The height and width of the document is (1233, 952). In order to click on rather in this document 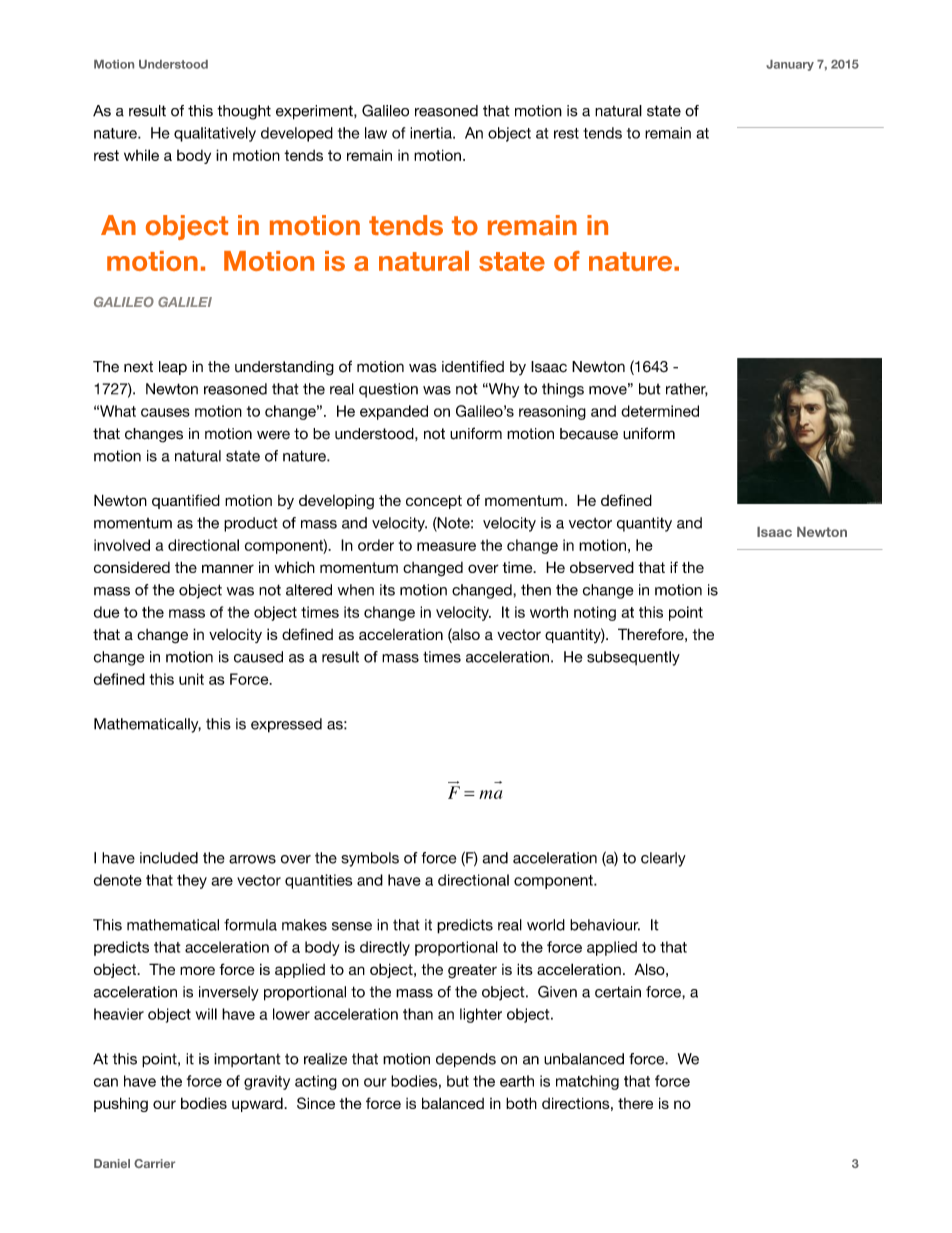, I will do `click(687, 390)`.
